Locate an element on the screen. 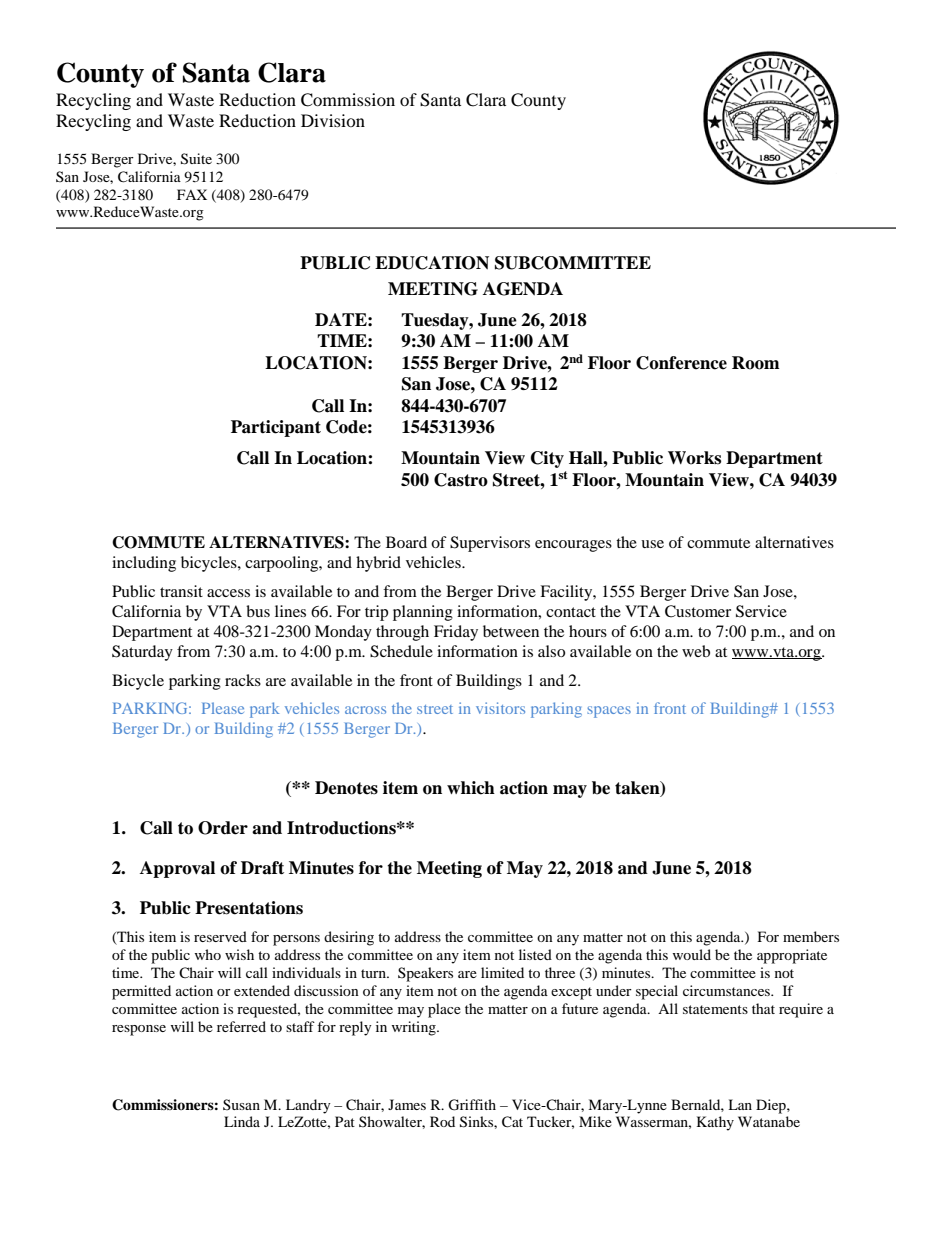 The height and width of the screenshot is (1233, 952). Castro is located at coordinates (461, 480).
